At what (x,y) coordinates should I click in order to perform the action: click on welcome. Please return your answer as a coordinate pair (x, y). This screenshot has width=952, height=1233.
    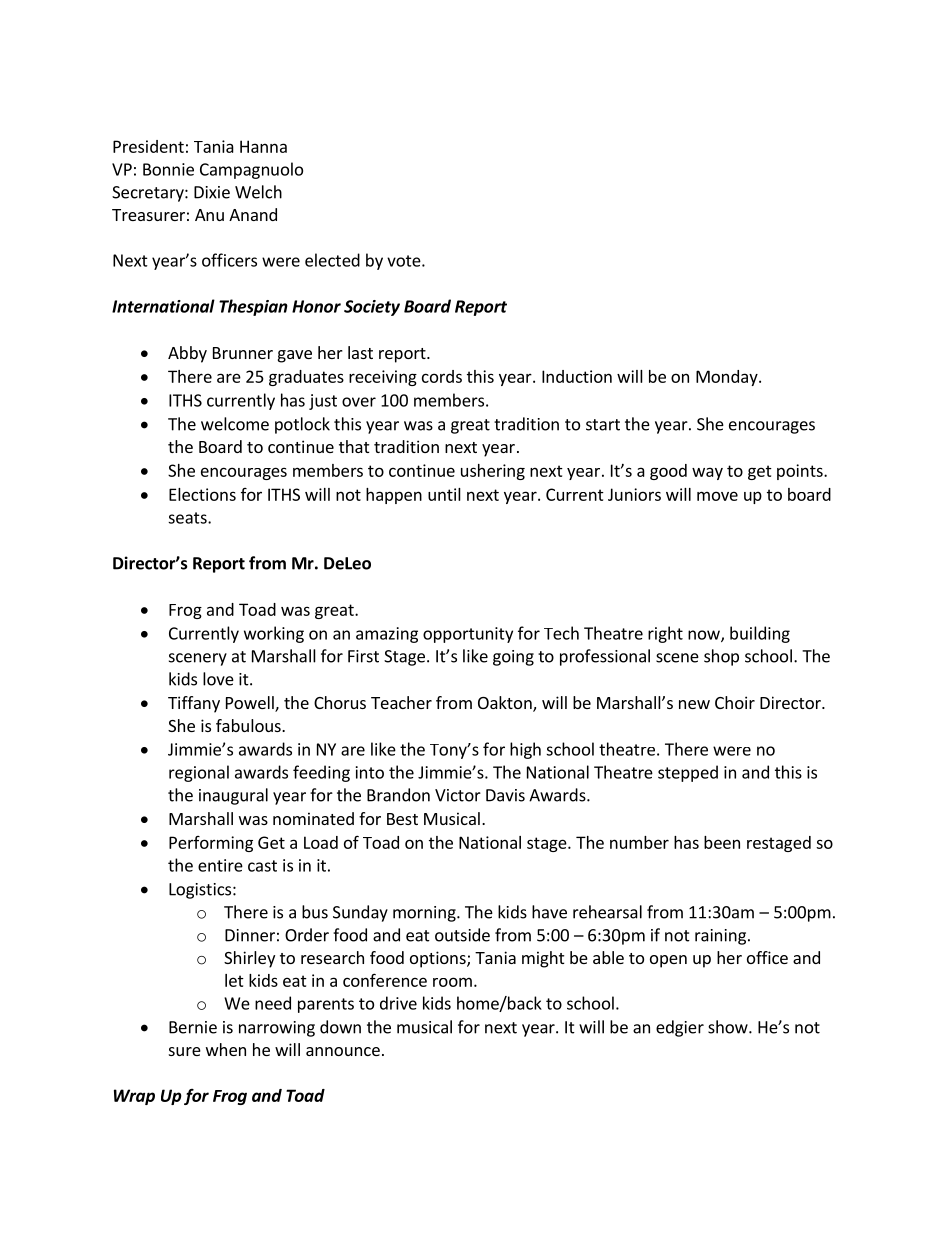
    Looking at the image, I should click on (235, 424).
